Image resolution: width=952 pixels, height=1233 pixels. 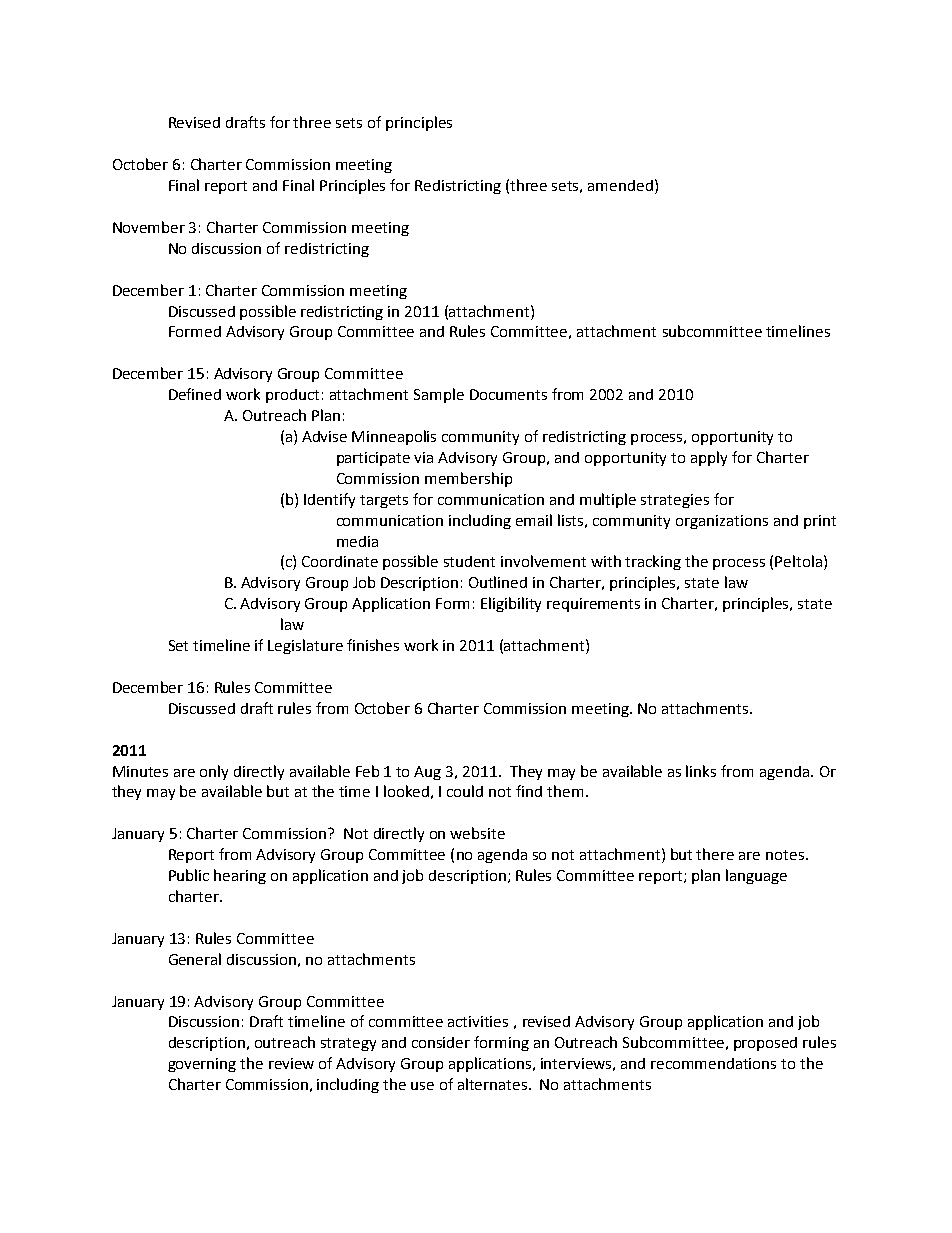 What do you see at coordinates (713, 1063) in the screenshot?
I see `recommendations` at bounding box center [713, 1063].
